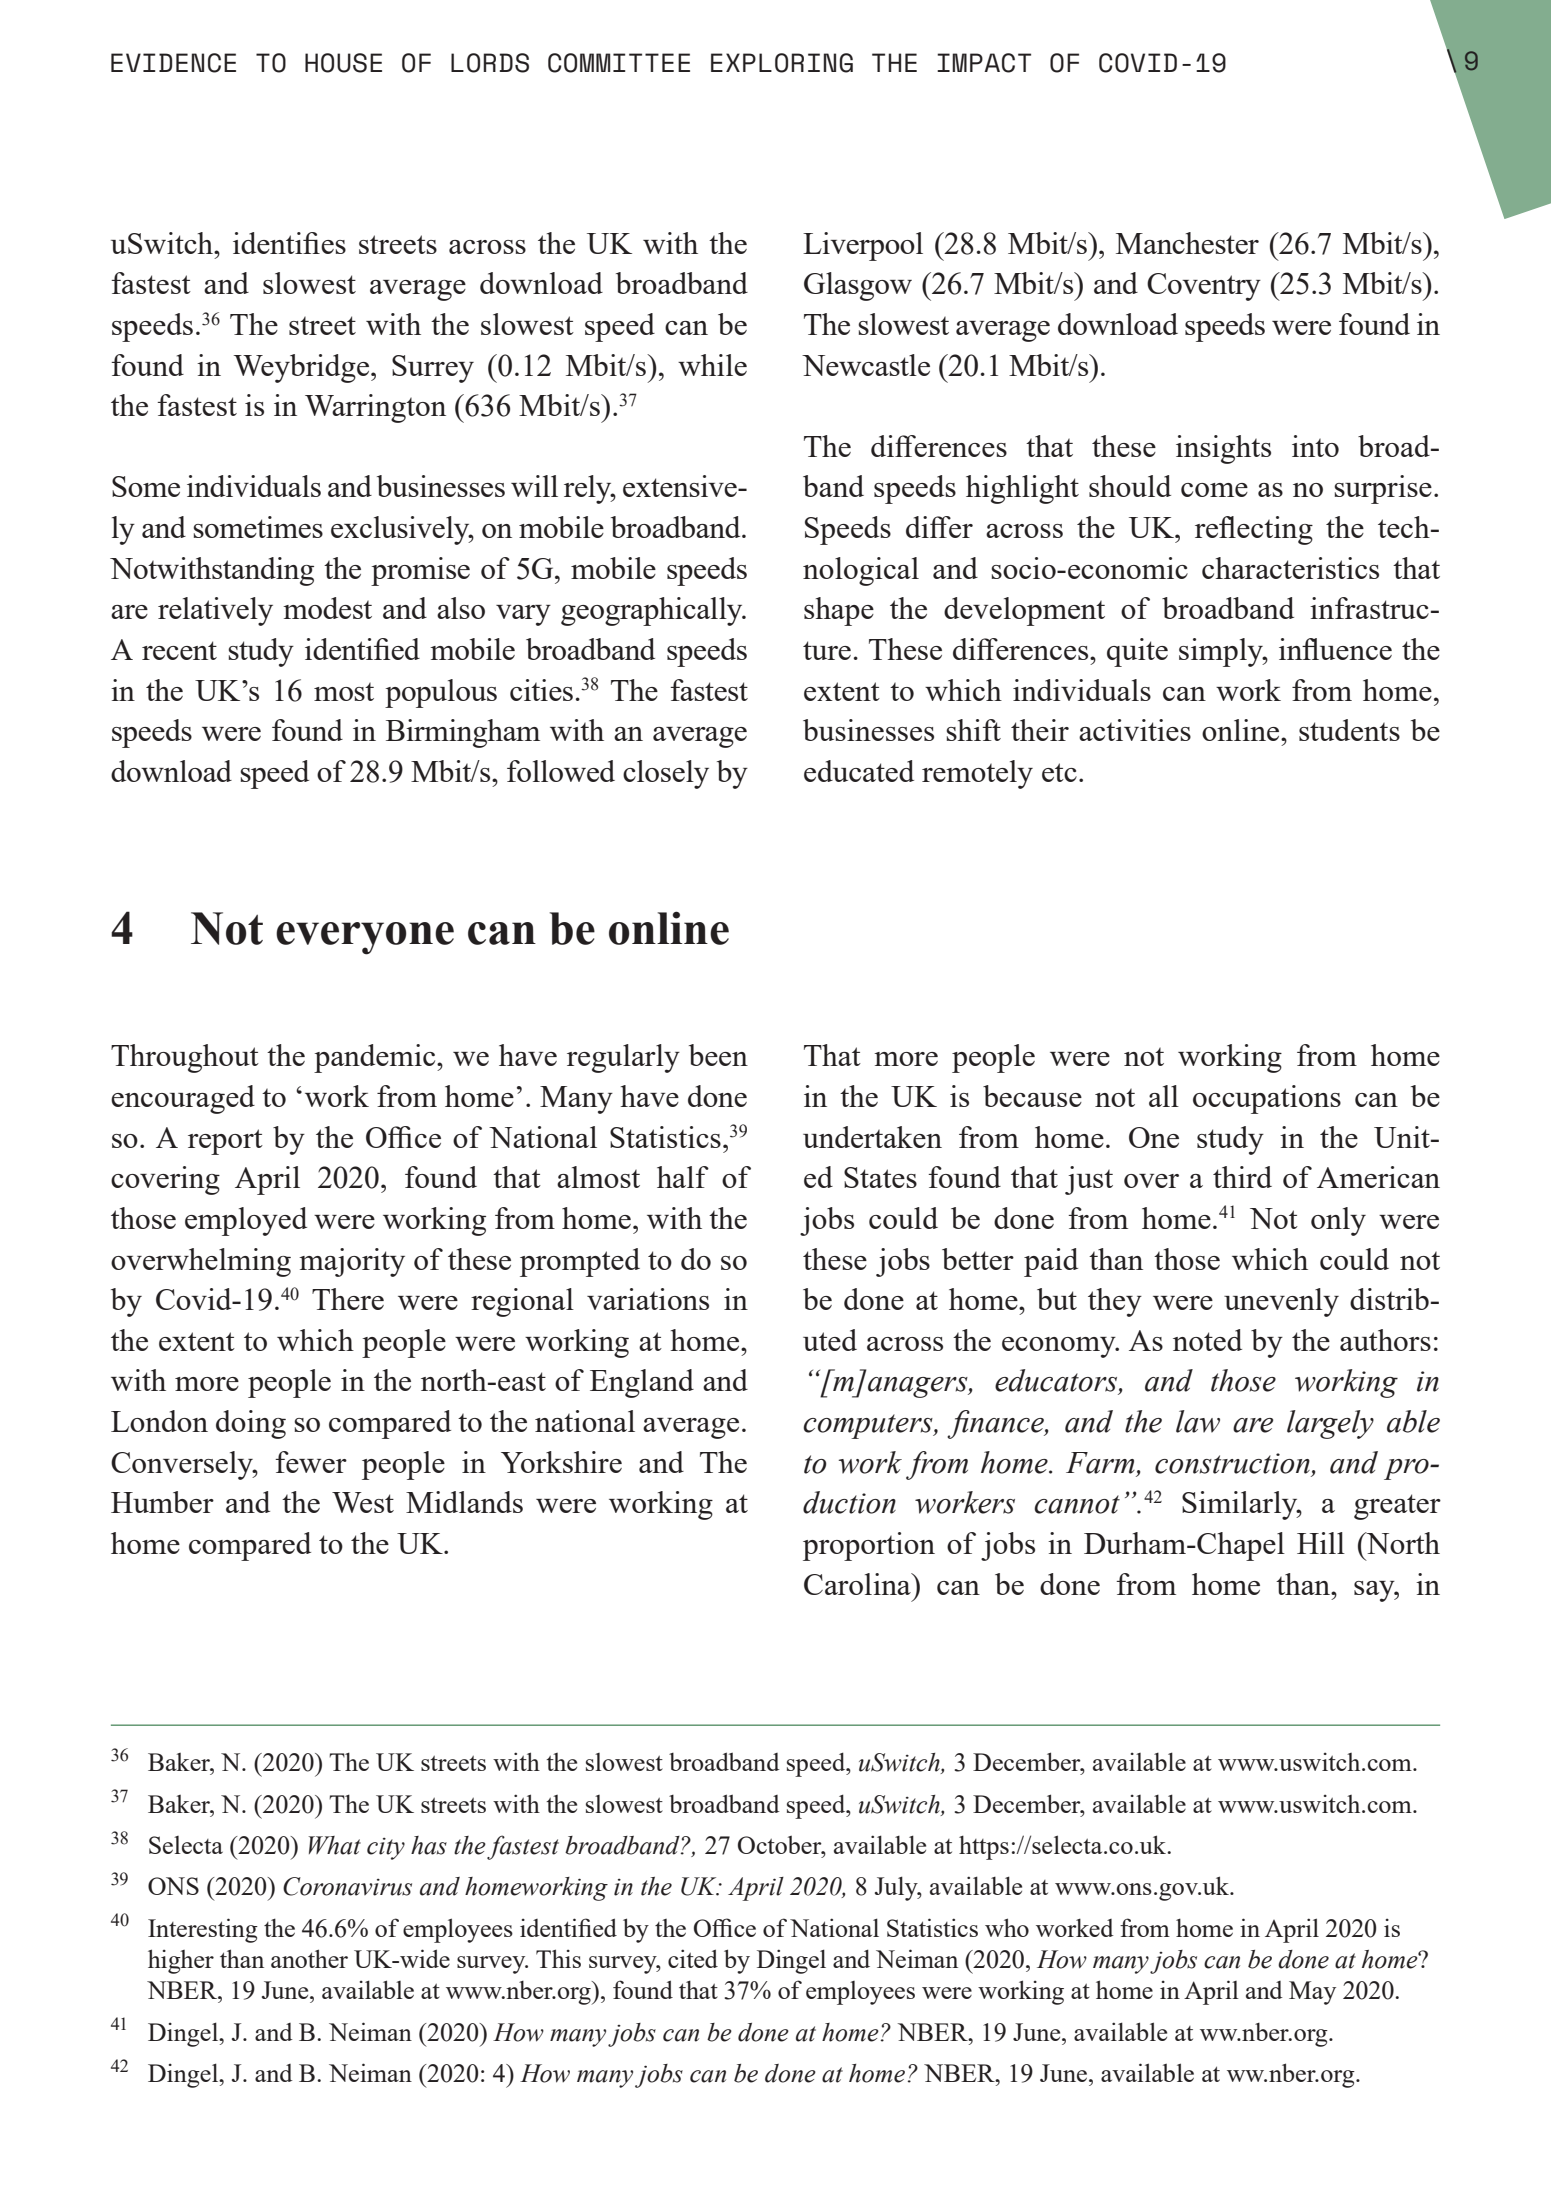 This page has height=2193, width=1551. Describe the element at coordinates (693, 1958) in the page. I see `cited` at that location.
